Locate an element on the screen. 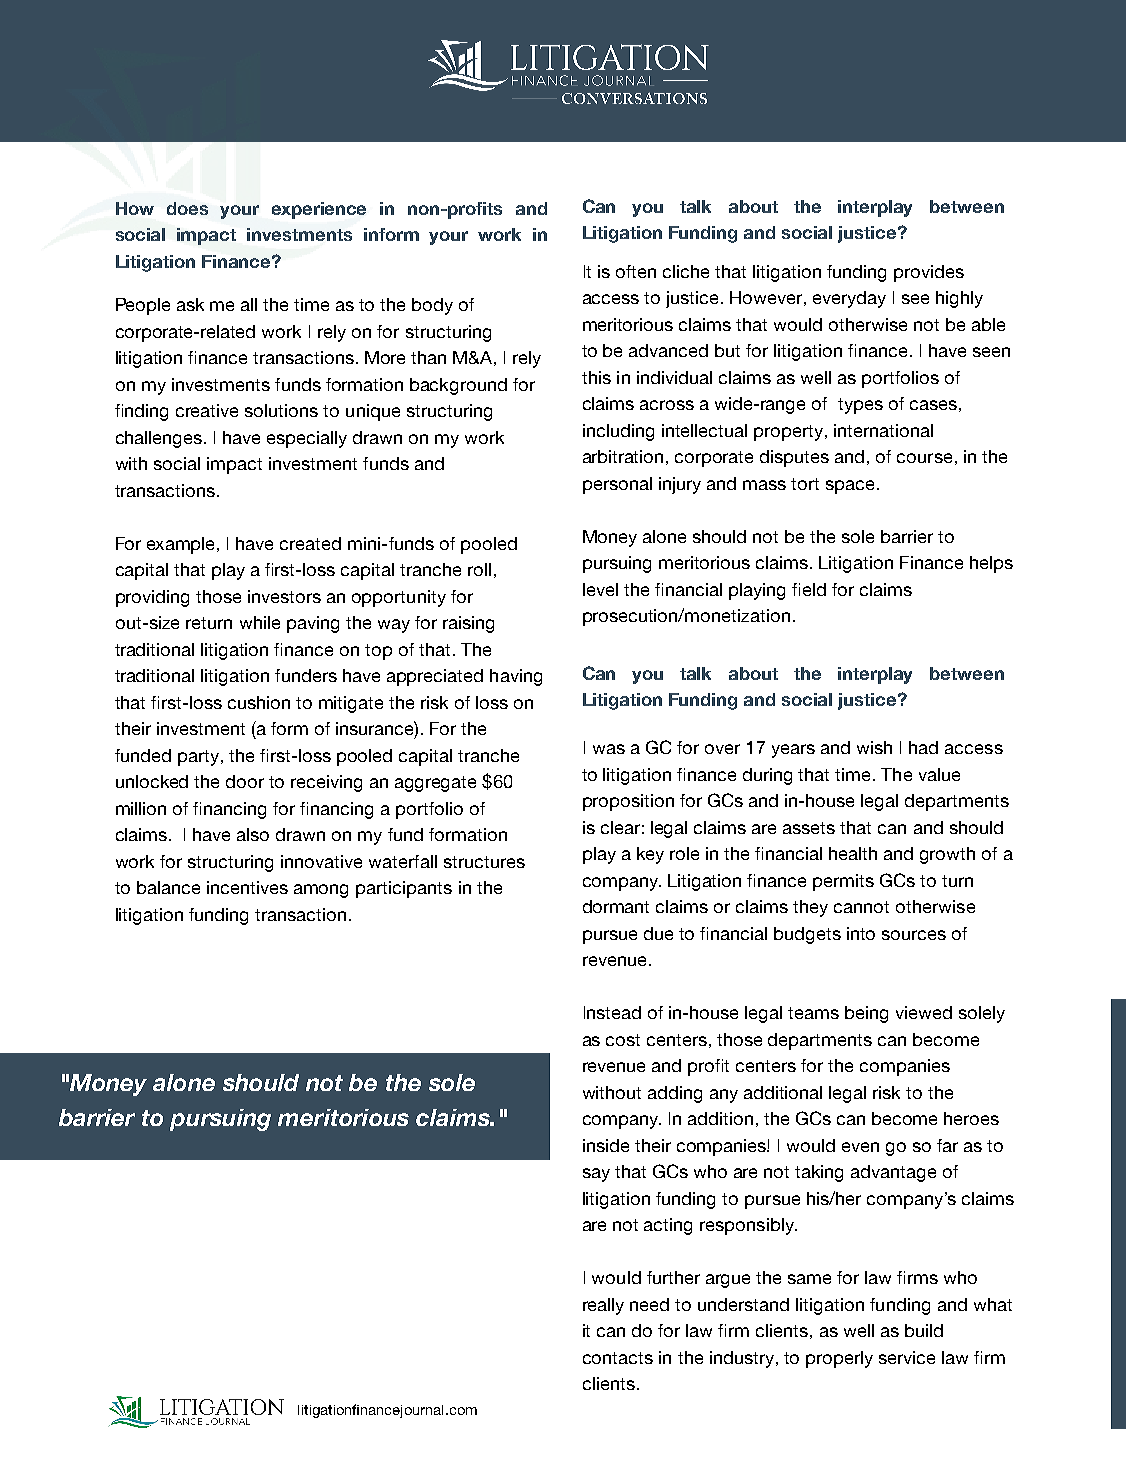 The image size is (1126, 1457). incentives is located at coordinates (247, 887).
